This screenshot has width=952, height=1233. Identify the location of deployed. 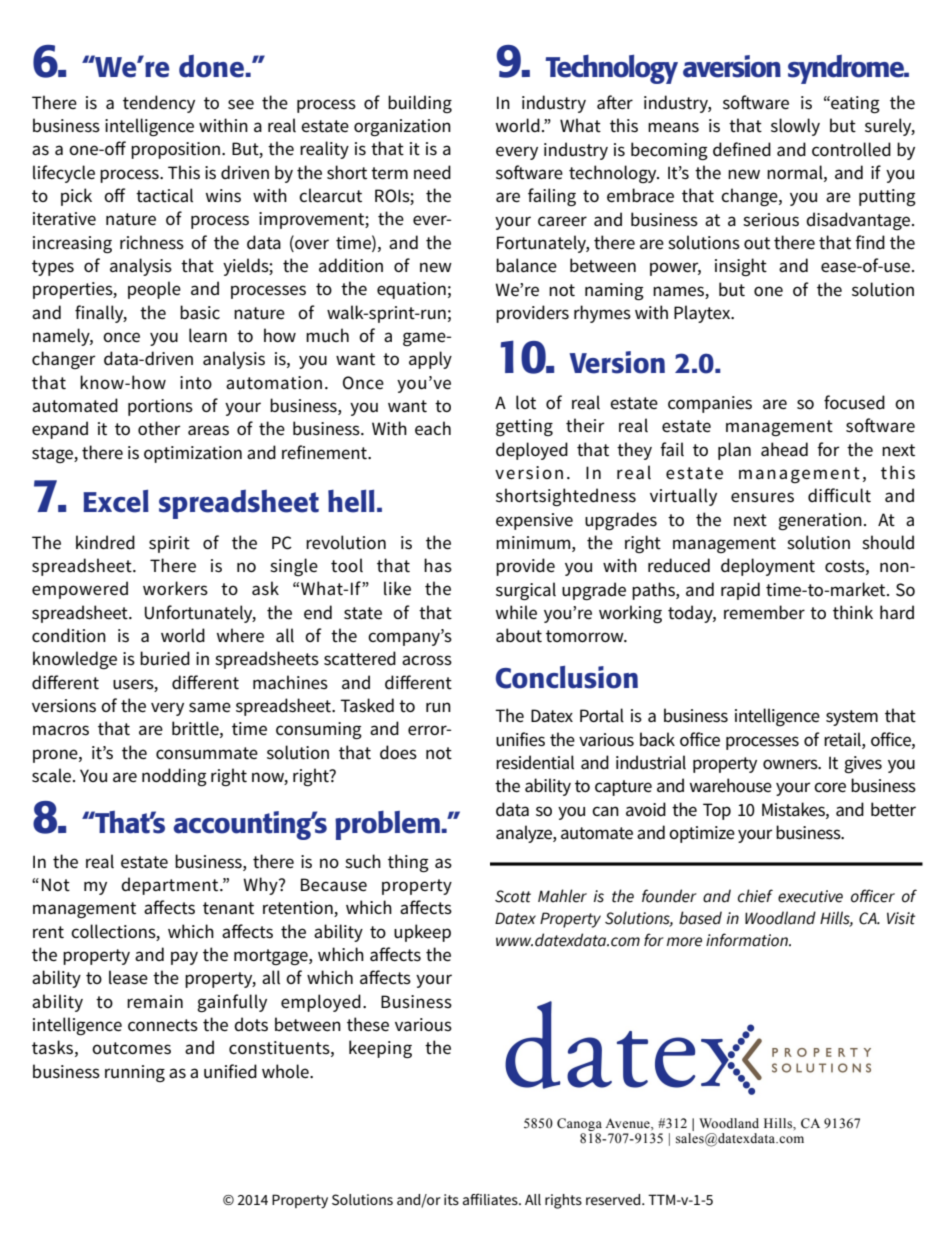
(532, 451).
